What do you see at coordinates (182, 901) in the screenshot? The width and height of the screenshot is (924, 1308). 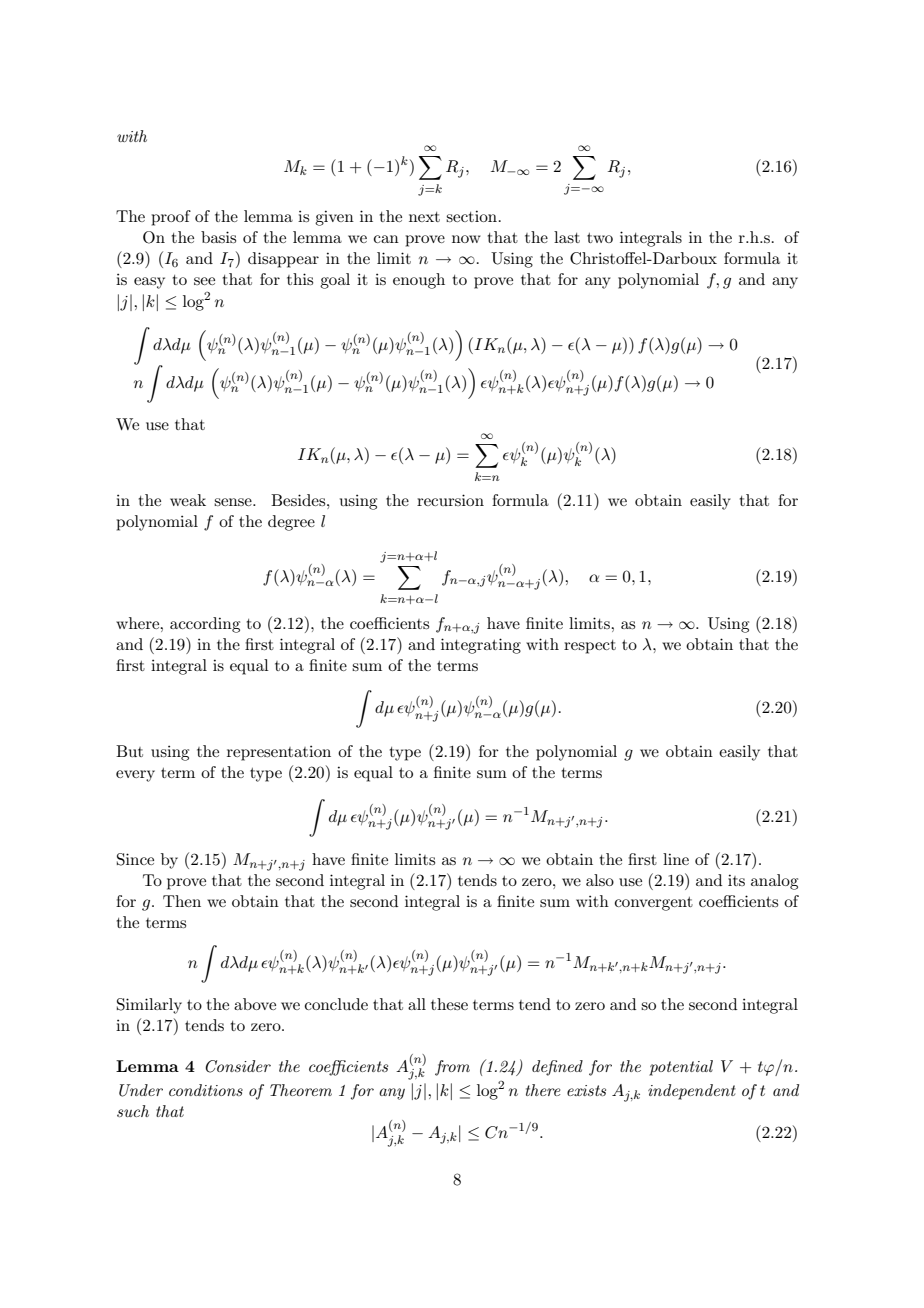 I see `Then` at bounding box center [182, 901].
